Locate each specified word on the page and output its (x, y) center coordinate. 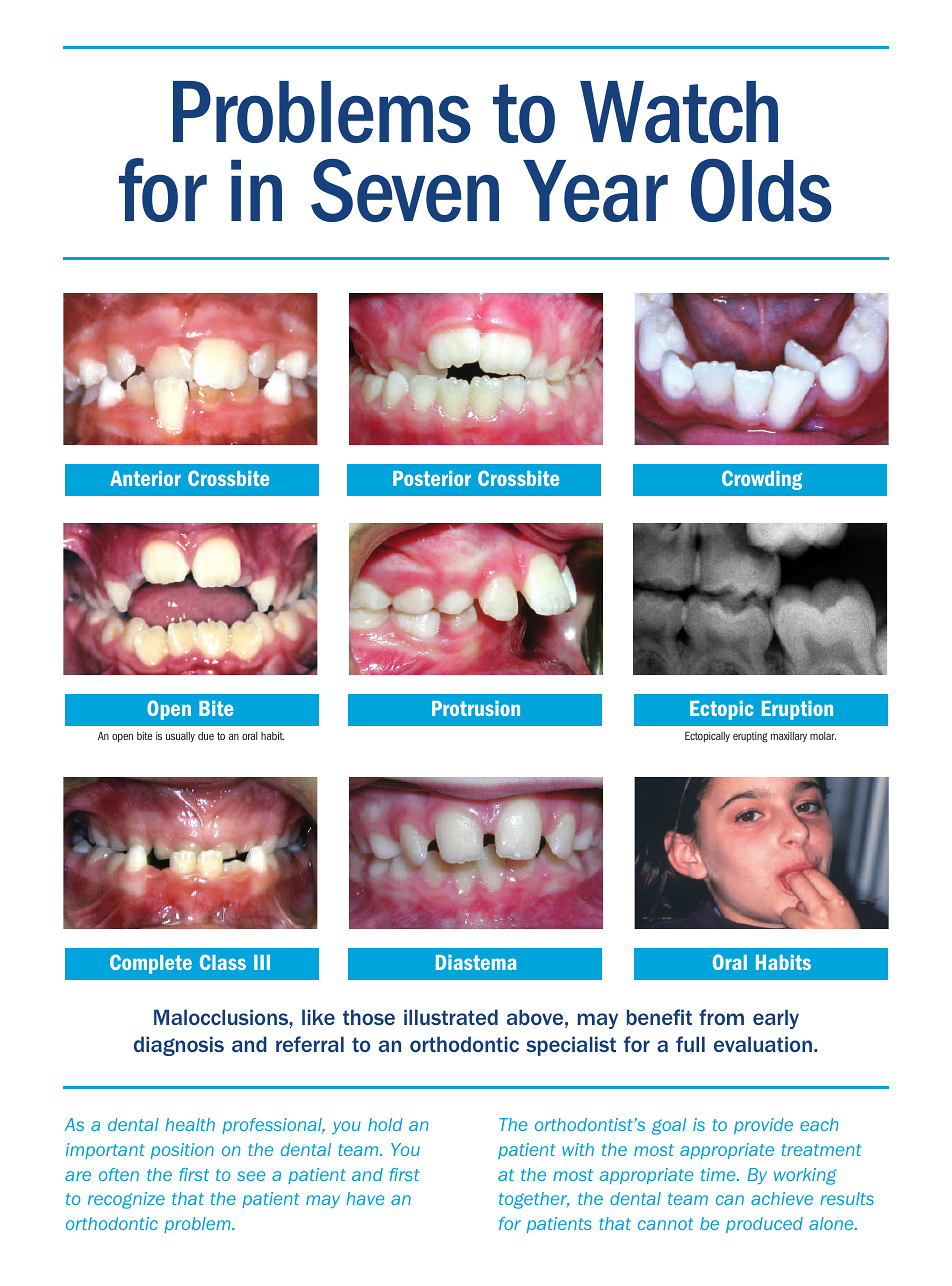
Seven (405, 190)
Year (595, 191)
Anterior (145, 478)
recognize (126, 1200)
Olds (761, 190)
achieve (782, 1198)
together (534, 1200)
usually (180, 737)
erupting (750, 737)
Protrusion (476, 708)
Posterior (432, 478)
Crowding (762, 480)
